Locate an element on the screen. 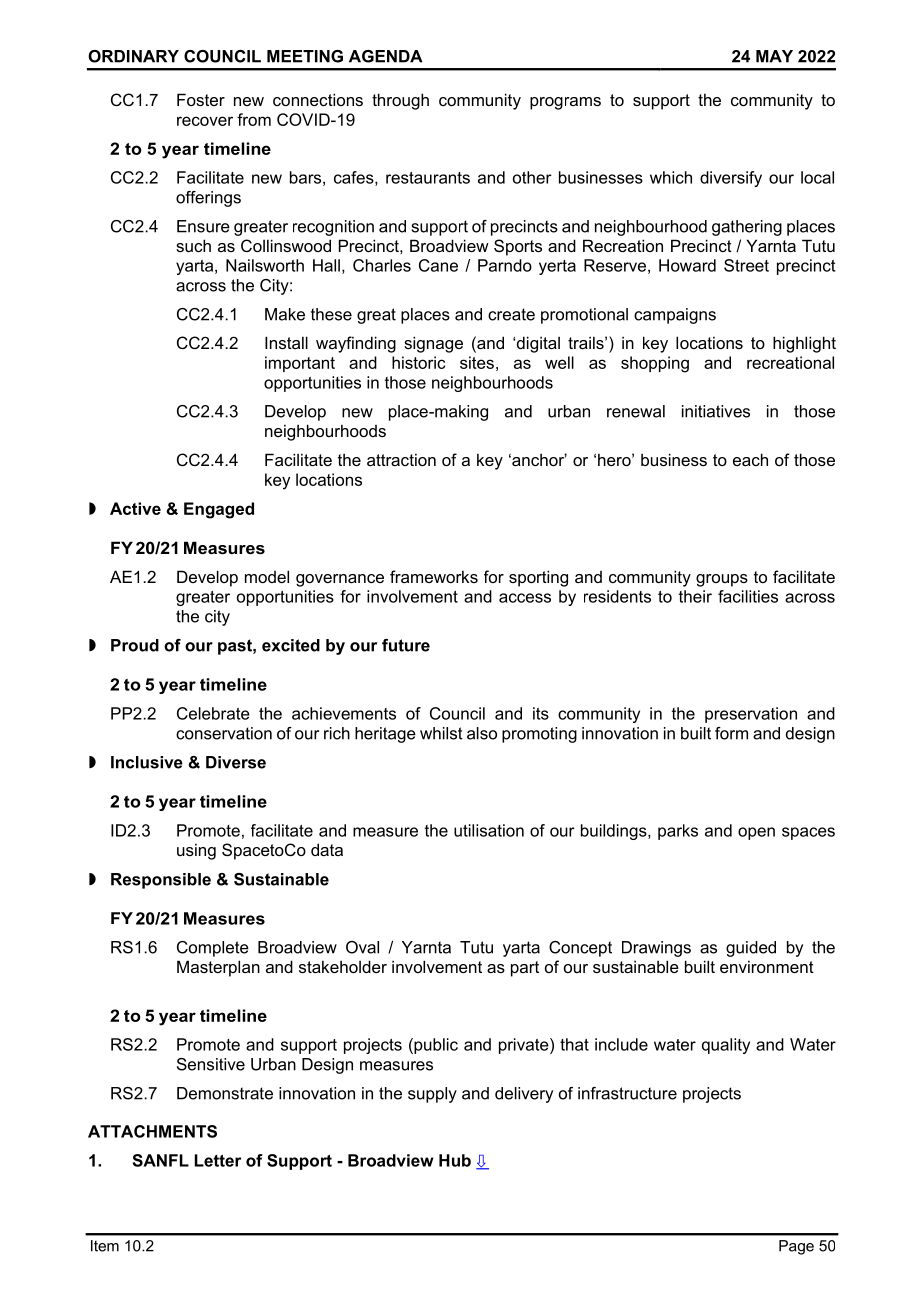  using is located at coordinates (196, 851).
